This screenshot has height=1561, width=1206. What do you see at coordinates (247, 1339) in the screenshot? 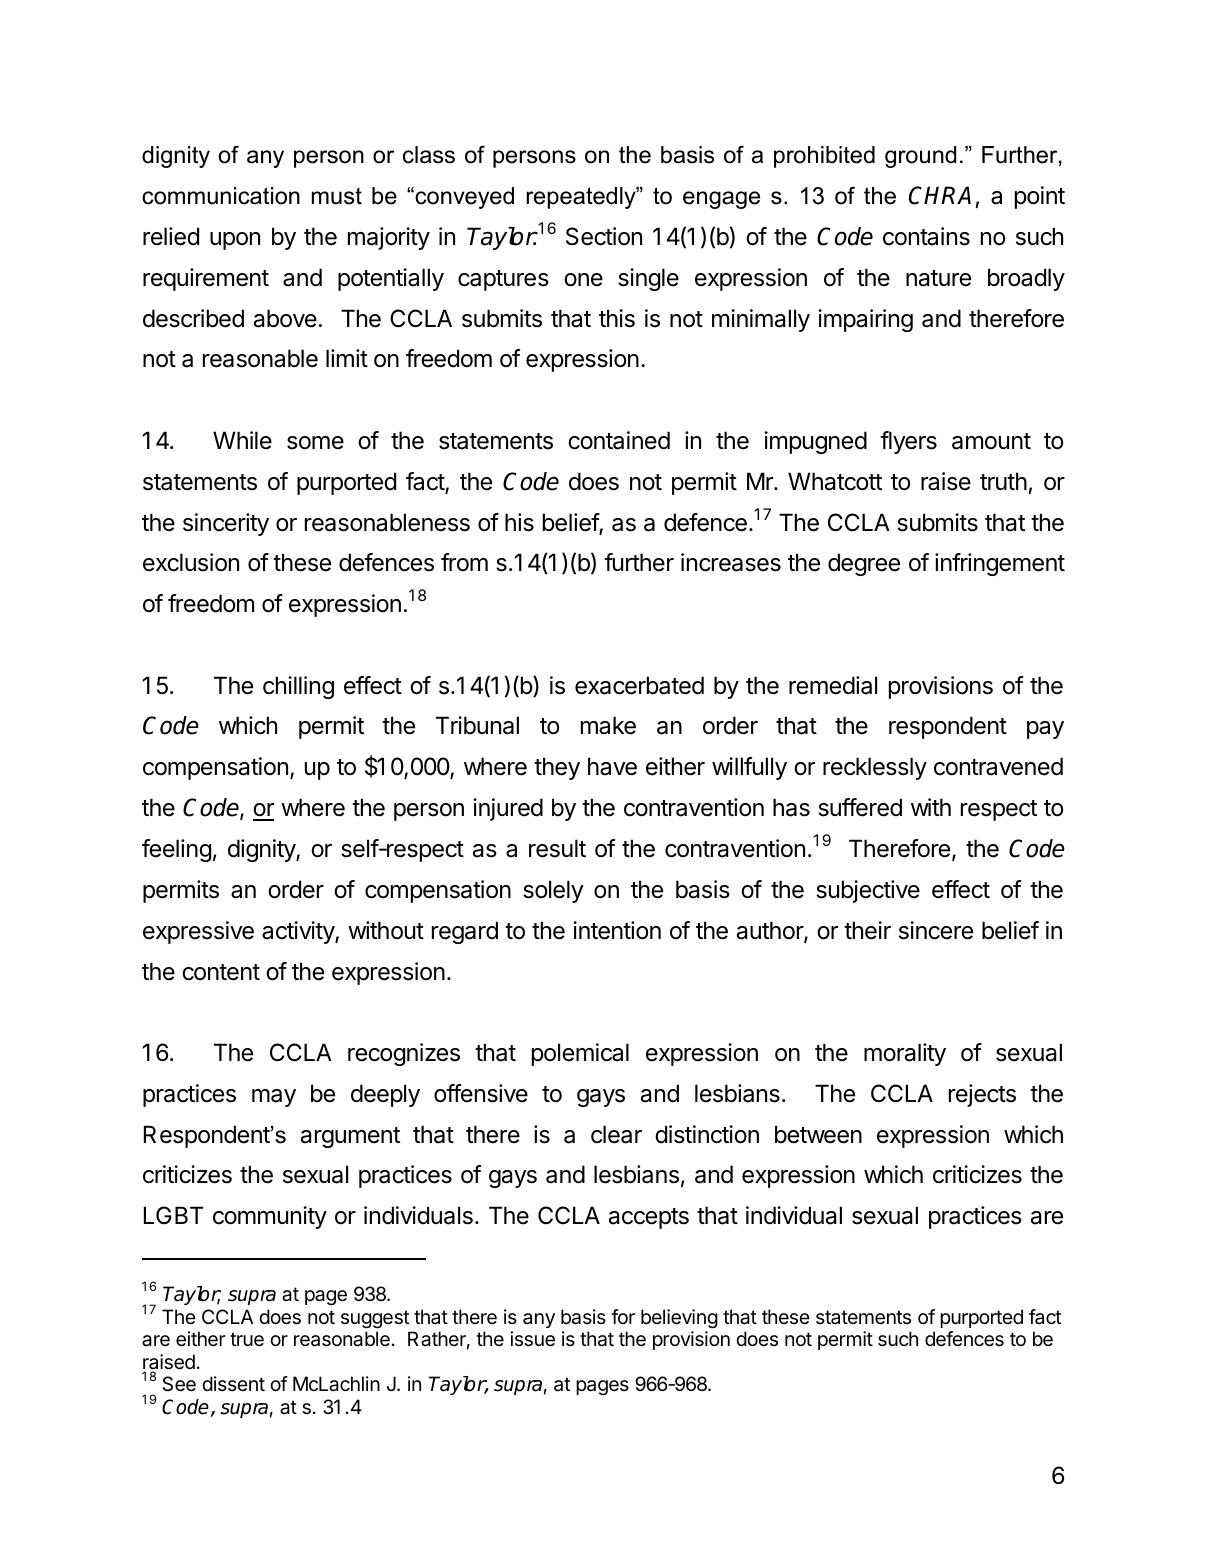
I see `true` at bounding box center [247, 1339].
